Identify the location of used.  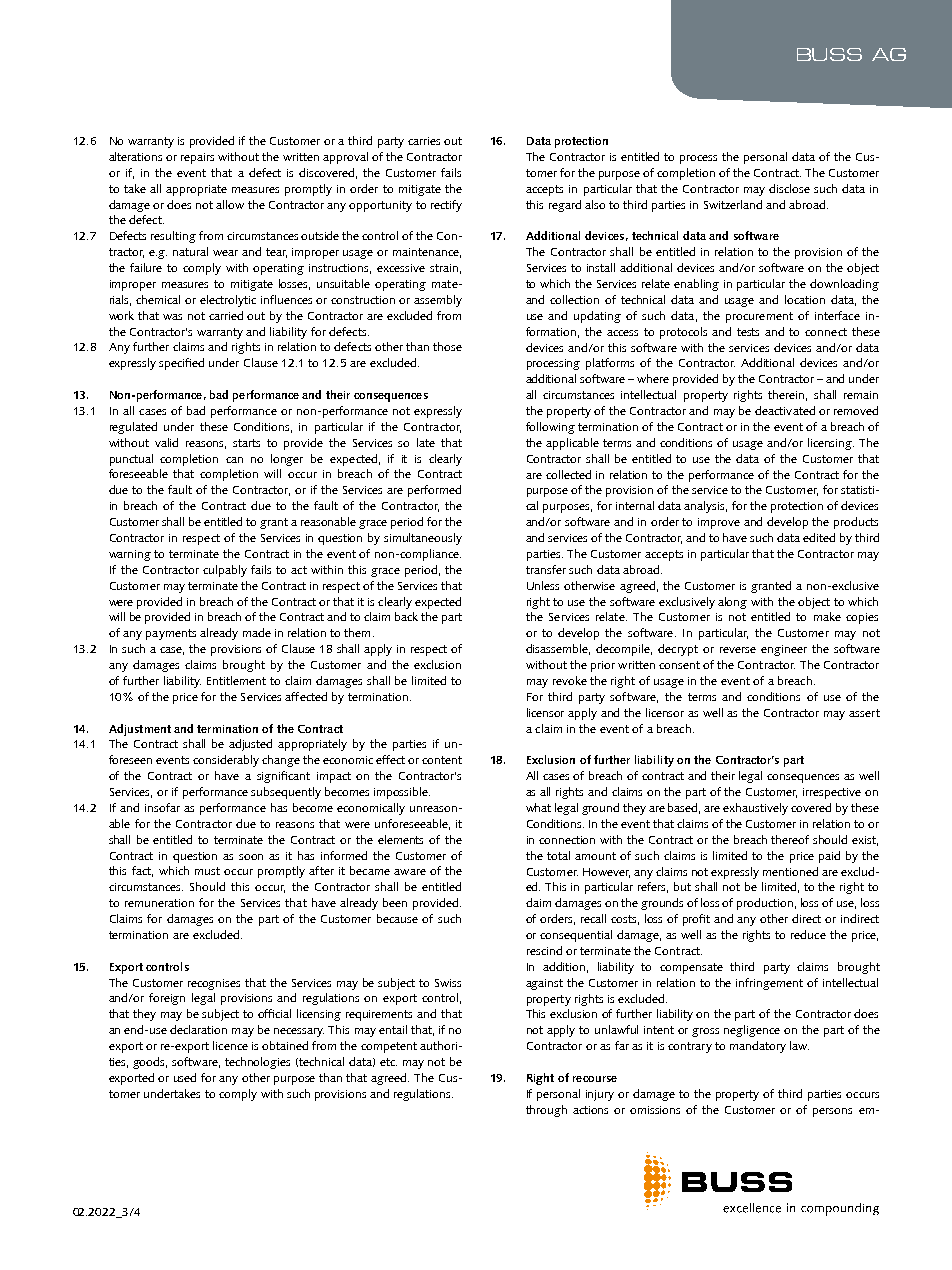
(185, 1077).
